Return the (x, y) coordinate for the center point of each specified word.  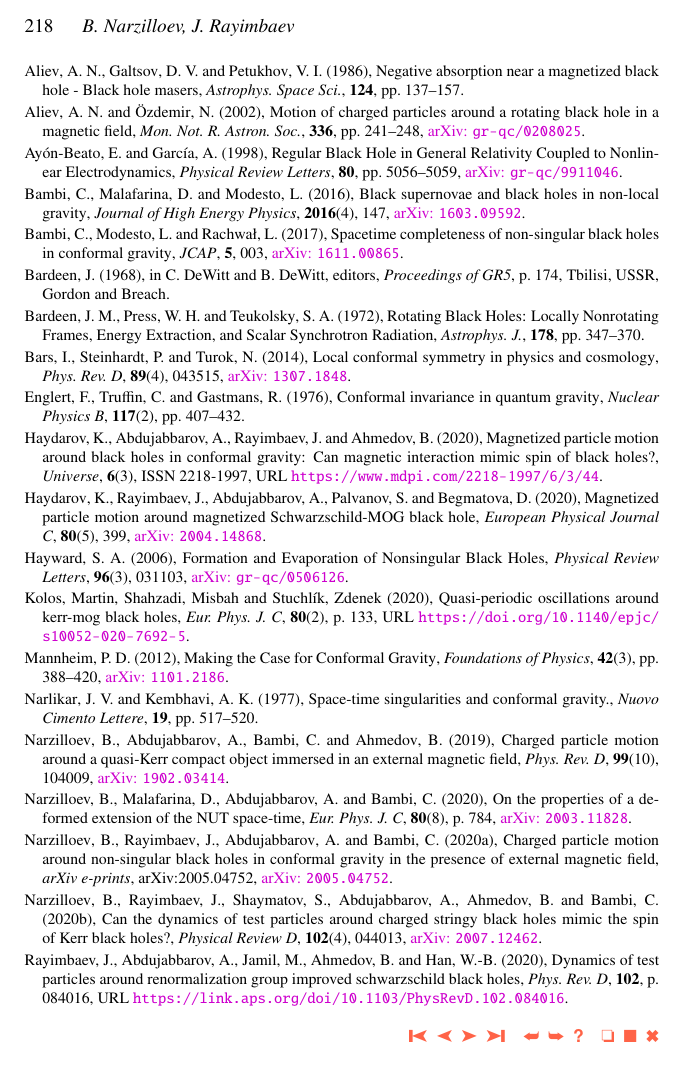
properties (572, 800)
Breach (145, 293)
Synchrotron (329, 336)
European (515, 518)
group (269, 982)
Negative (404, 72)
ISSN (158, 475)
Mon (155, 130)
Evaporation (320, 559)
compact (198, 761)
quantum (523, 399)
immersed (303, 758)
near (520, 72)
